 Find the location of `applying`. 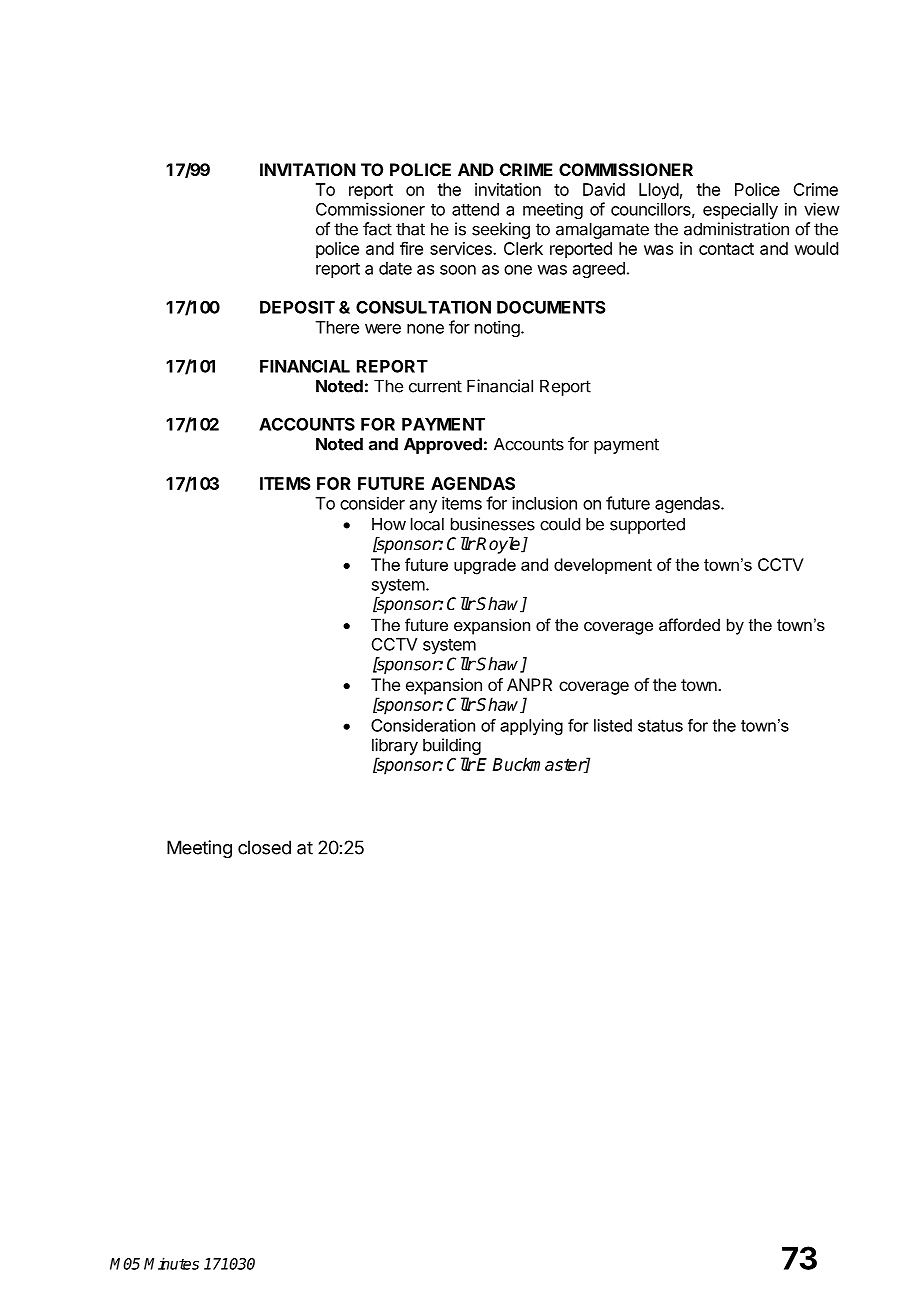

applying is located at coordinates (531, 727).
